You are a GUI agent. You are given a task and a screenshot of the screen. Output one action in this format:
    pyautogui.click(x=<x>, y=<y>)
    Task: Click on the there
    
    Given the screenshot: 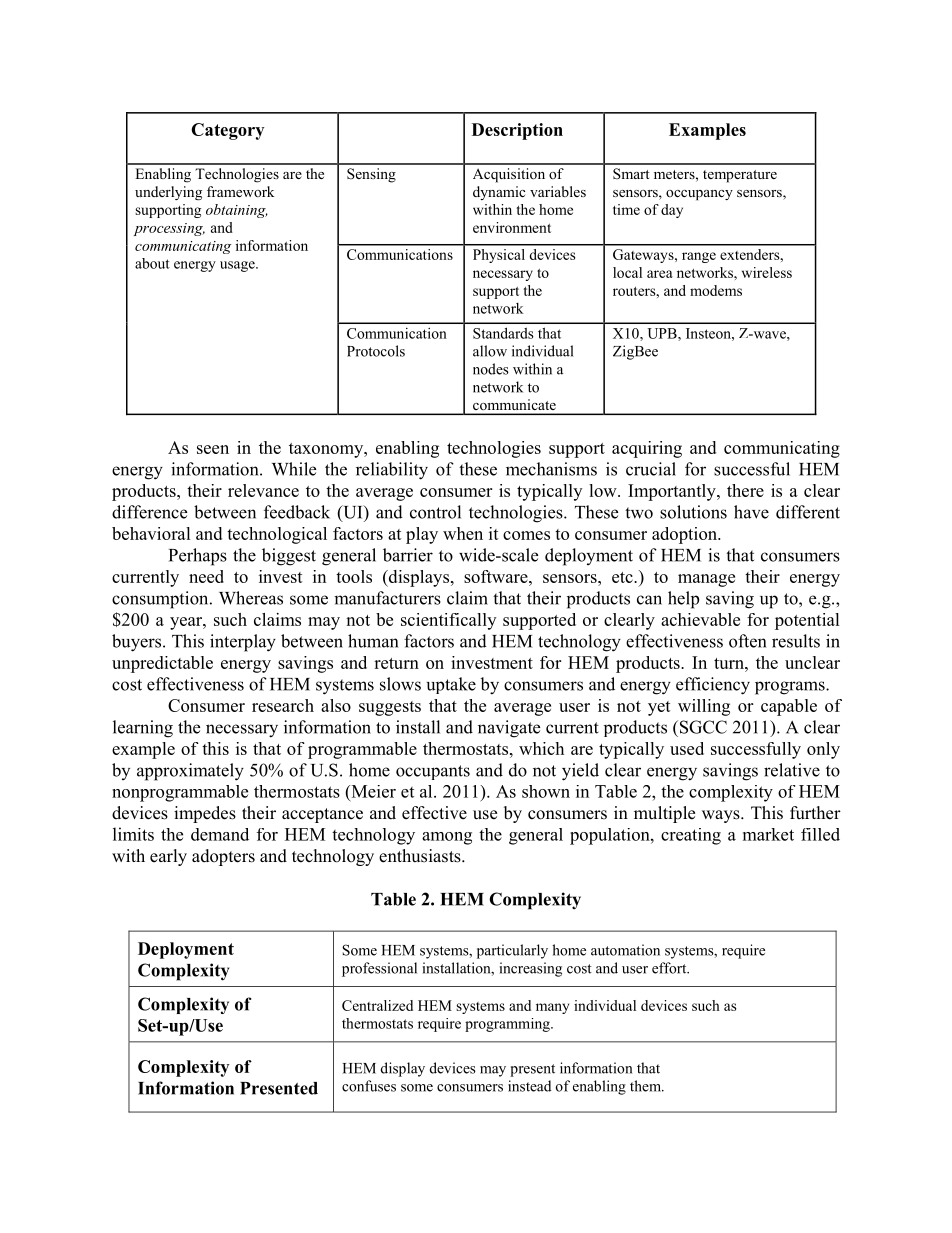 What is the action you would take?
    pyautogui.click(x=745, y=490)
